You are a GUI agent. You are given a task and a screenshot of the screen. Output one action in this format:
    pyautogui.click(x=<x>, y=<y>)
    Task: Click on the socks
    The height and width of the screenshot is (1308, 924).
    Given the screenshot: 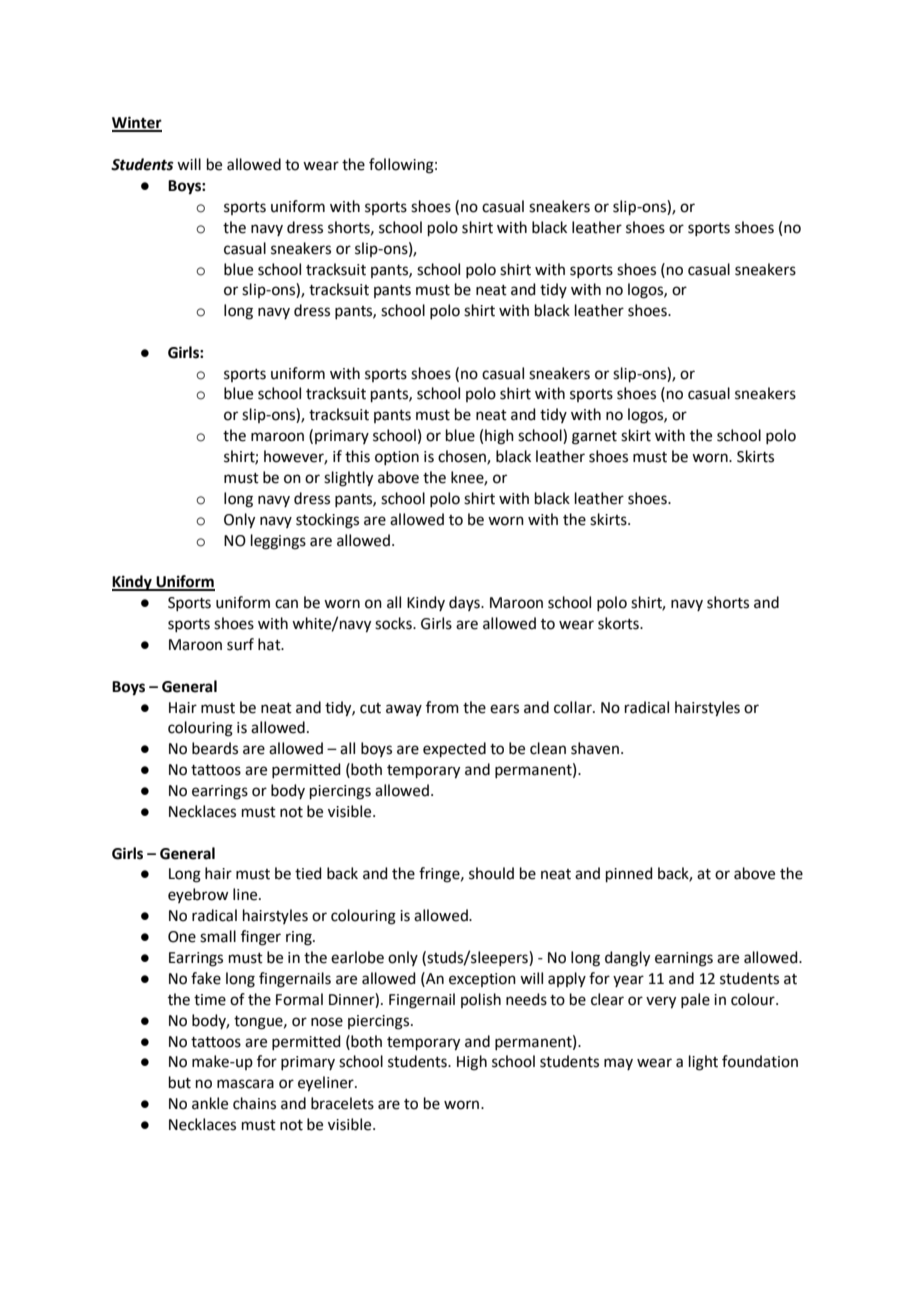 What is the action you would take?
    pyautogui.click(x=394, y=623)
